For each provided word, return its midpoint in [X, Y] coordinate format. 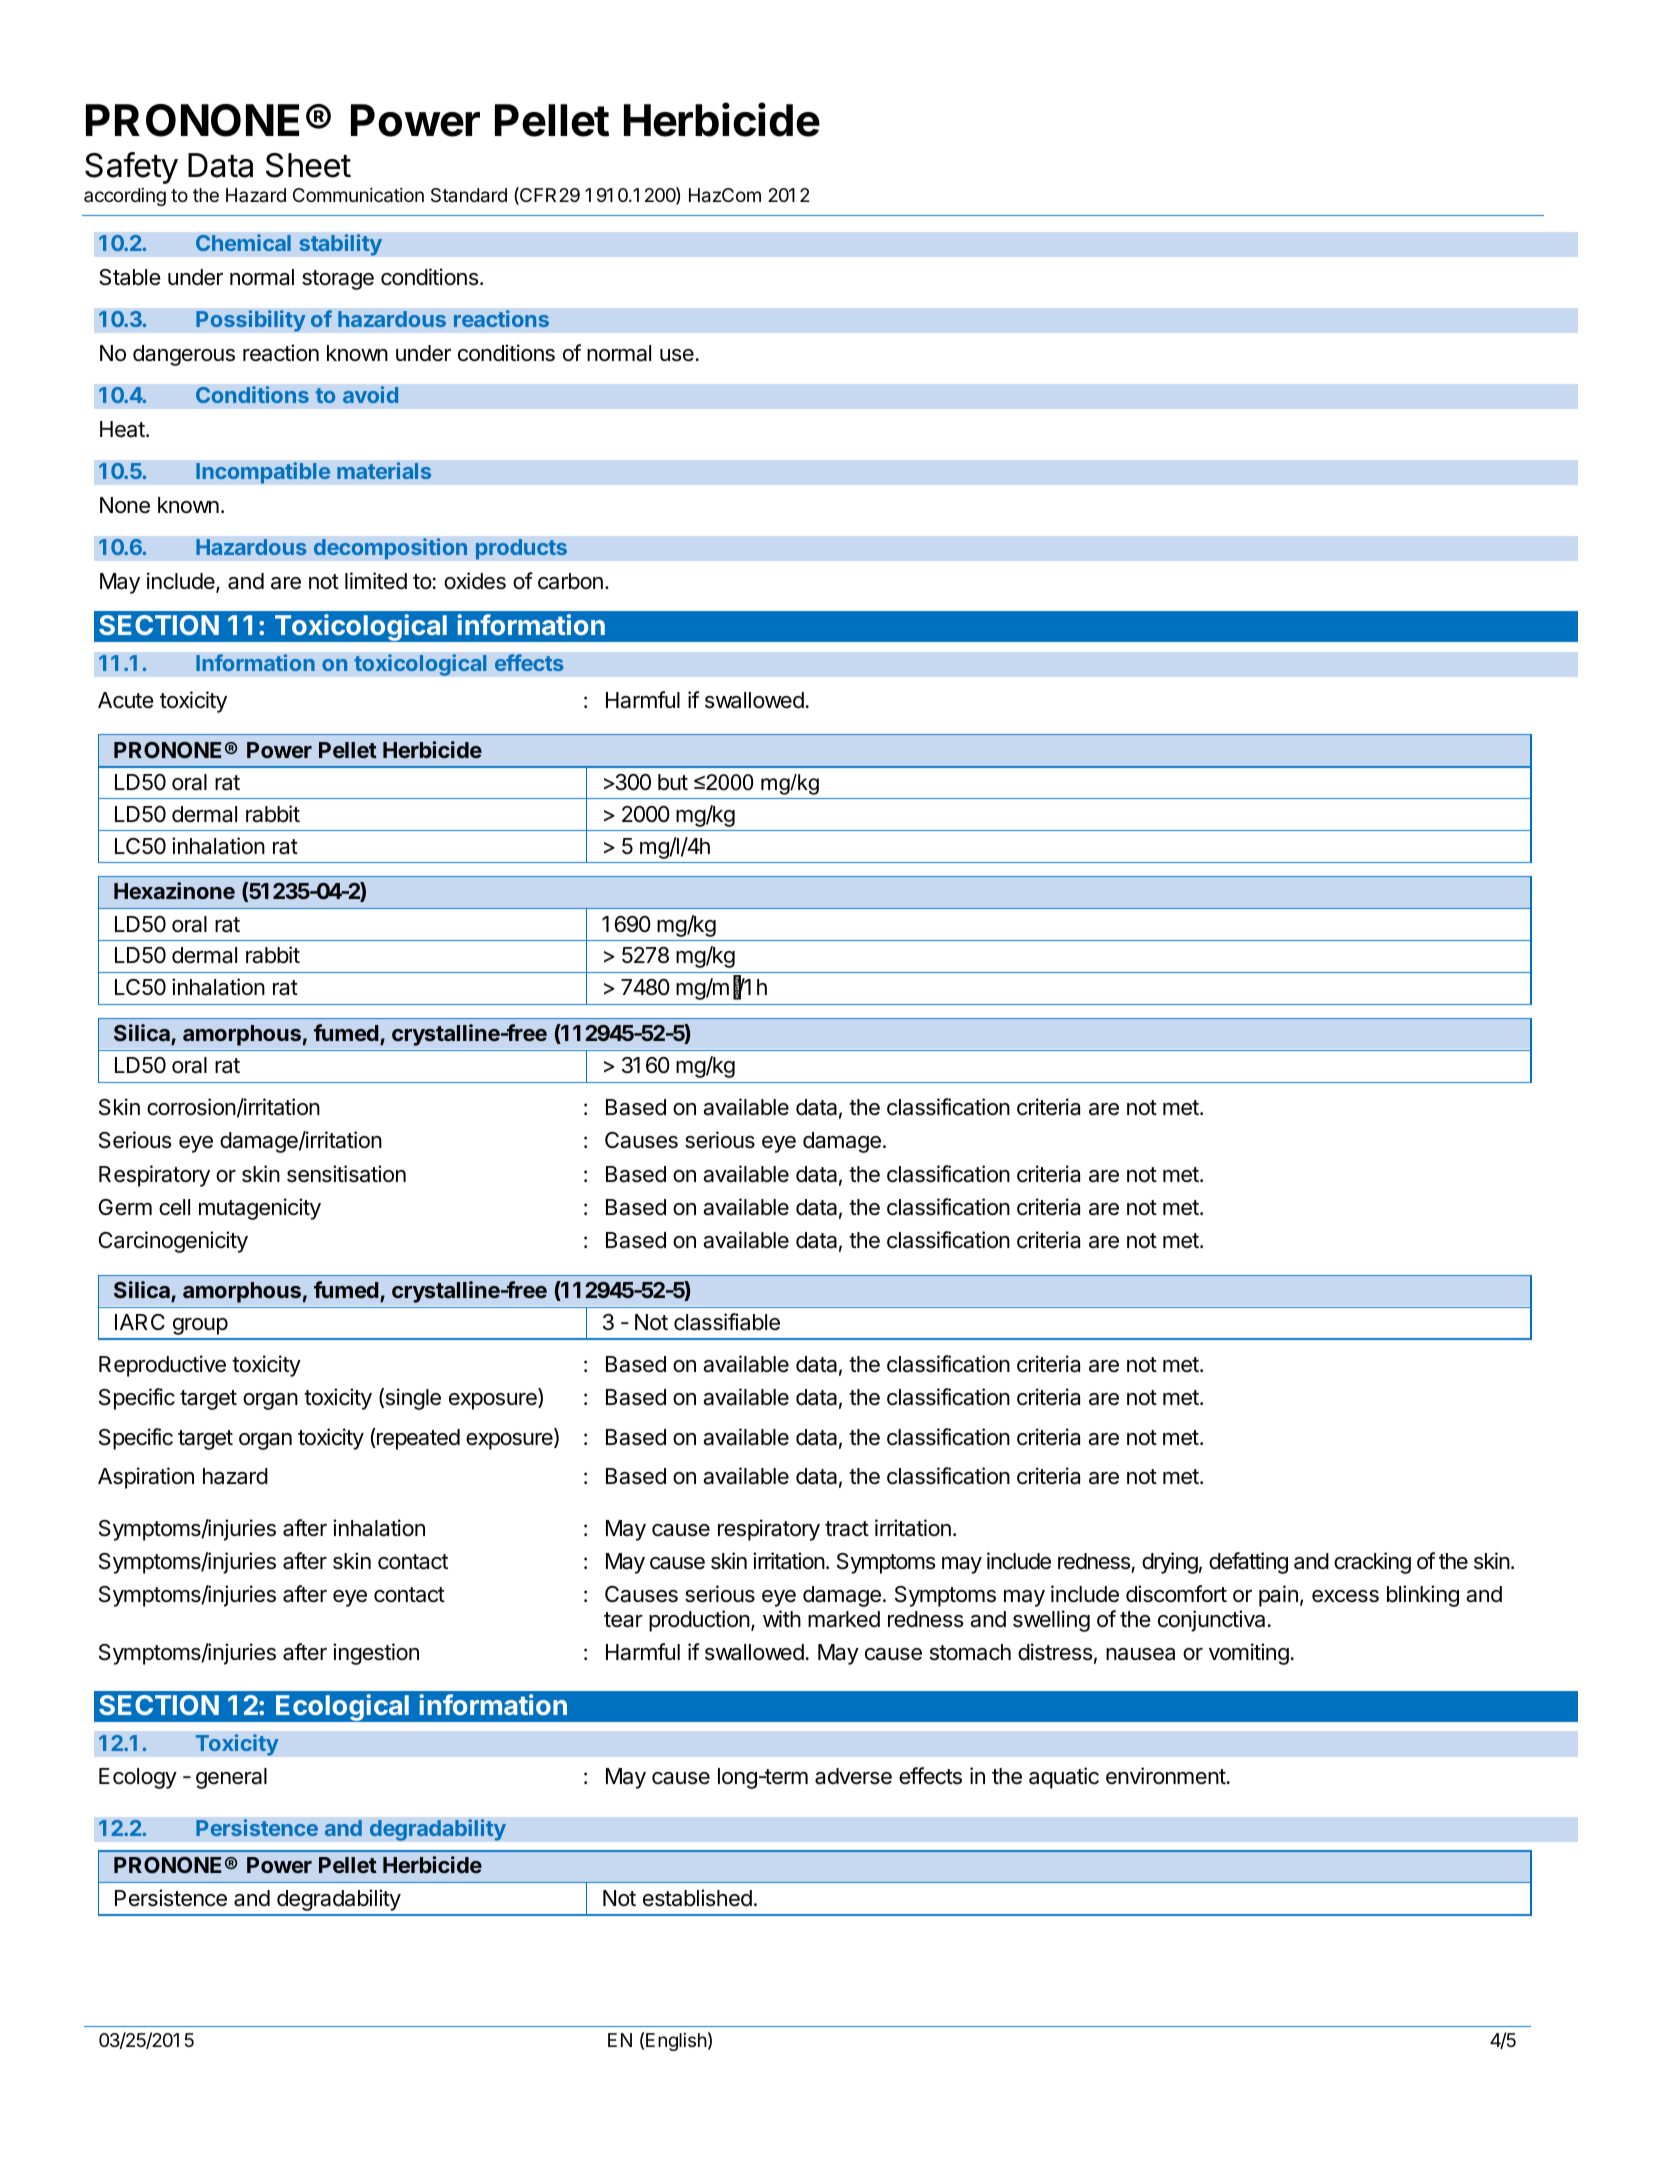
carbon [570, 581]
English [676, 2042]
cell [174, 1207]
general [231, 1778]
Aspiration [146, 1478]
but [673, 782]
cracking [1372, 1563]
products [521, 549]
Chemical [243, 242]
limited [376, 581]
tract [847, 1529]
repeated [417, 1439]
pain [1278, 1596]
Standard [469, 195]
